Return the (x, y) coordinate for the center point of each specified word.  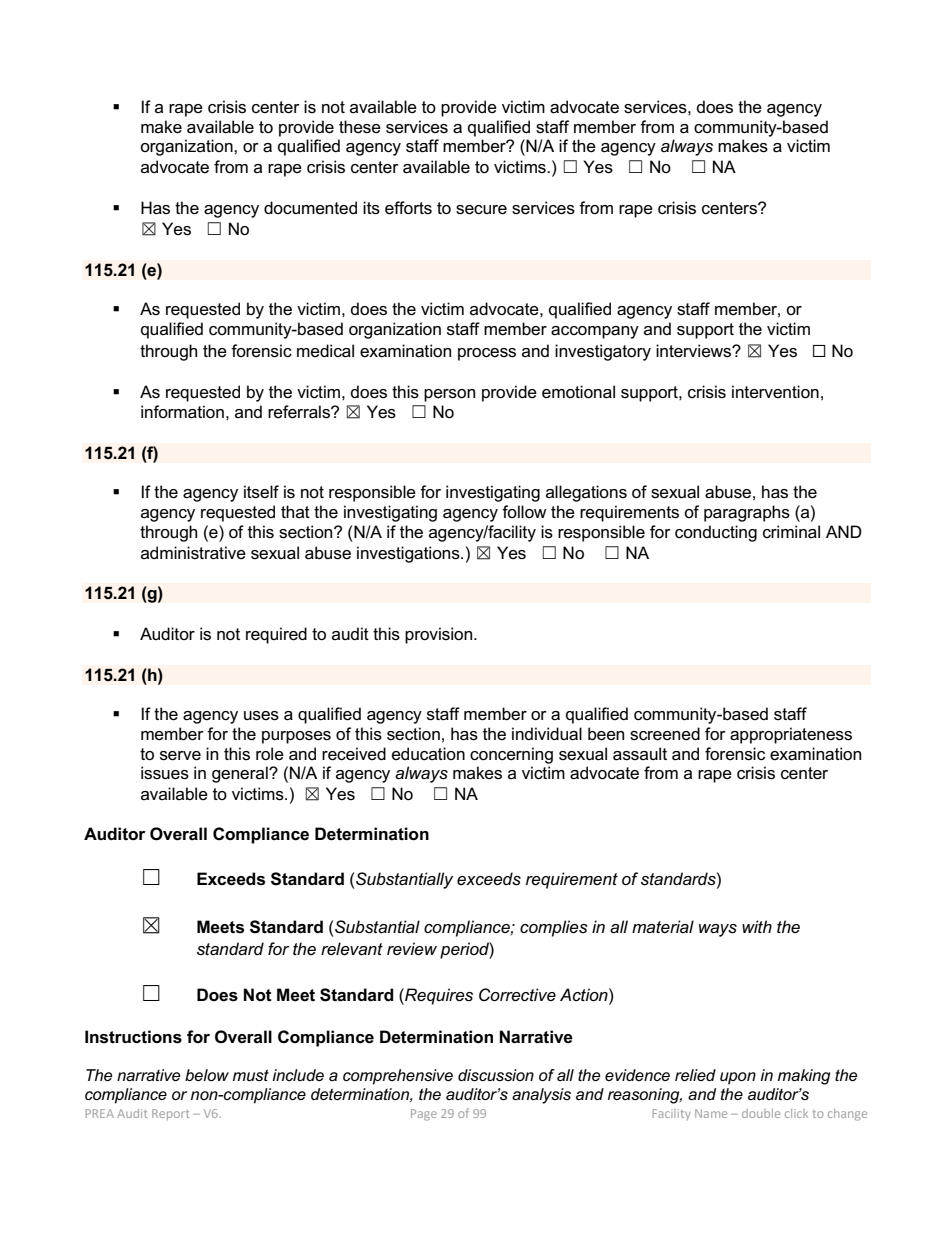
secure (481, 210)
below (207, 1075)
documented (310, 208)
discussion (496, 1075)
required (276, 635)
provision (440, 635)
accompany (595, 332)
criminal (791, 532)
